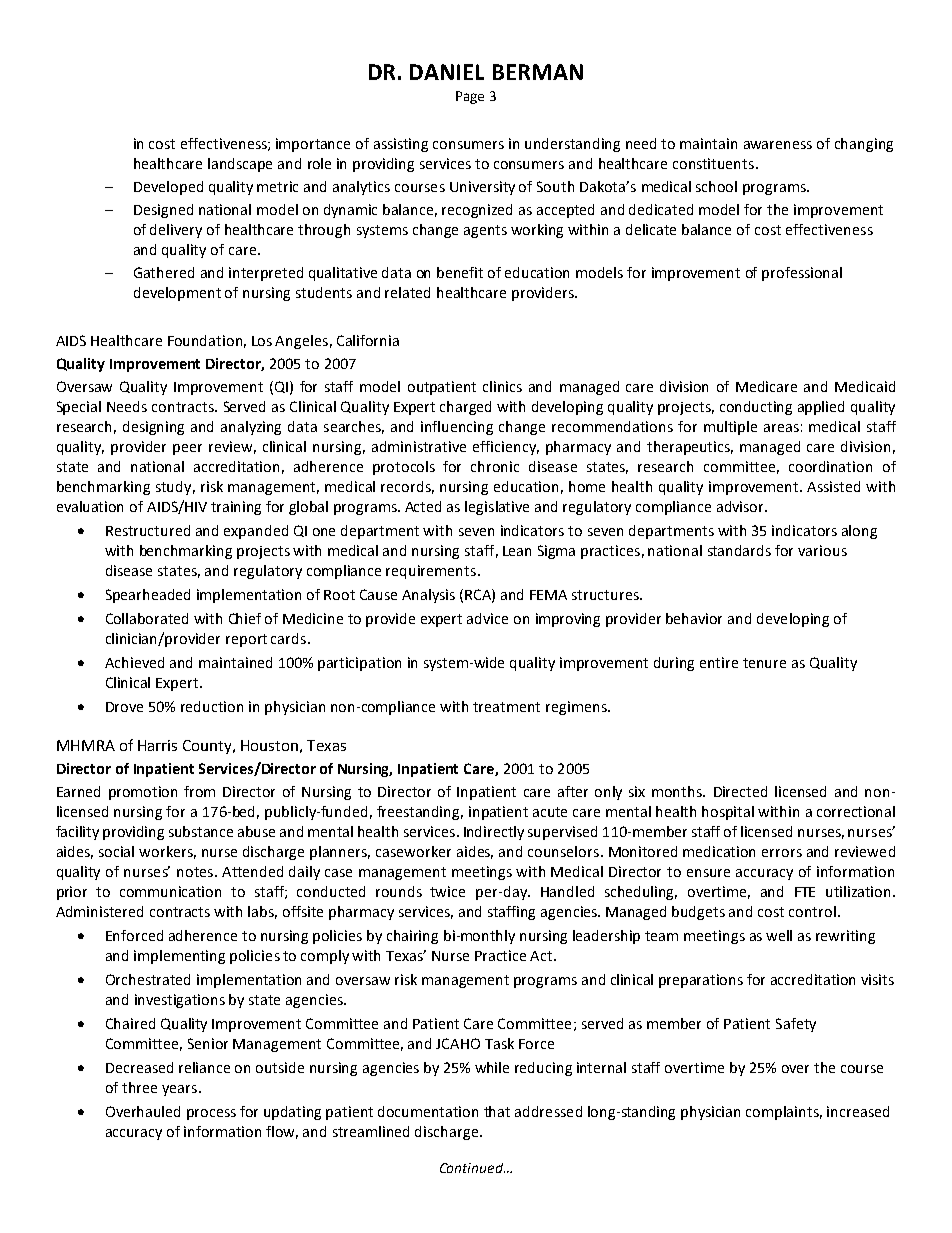  Describe the element at coordinates (778, 145) in the screenshot. I see `awareness` at that location.
